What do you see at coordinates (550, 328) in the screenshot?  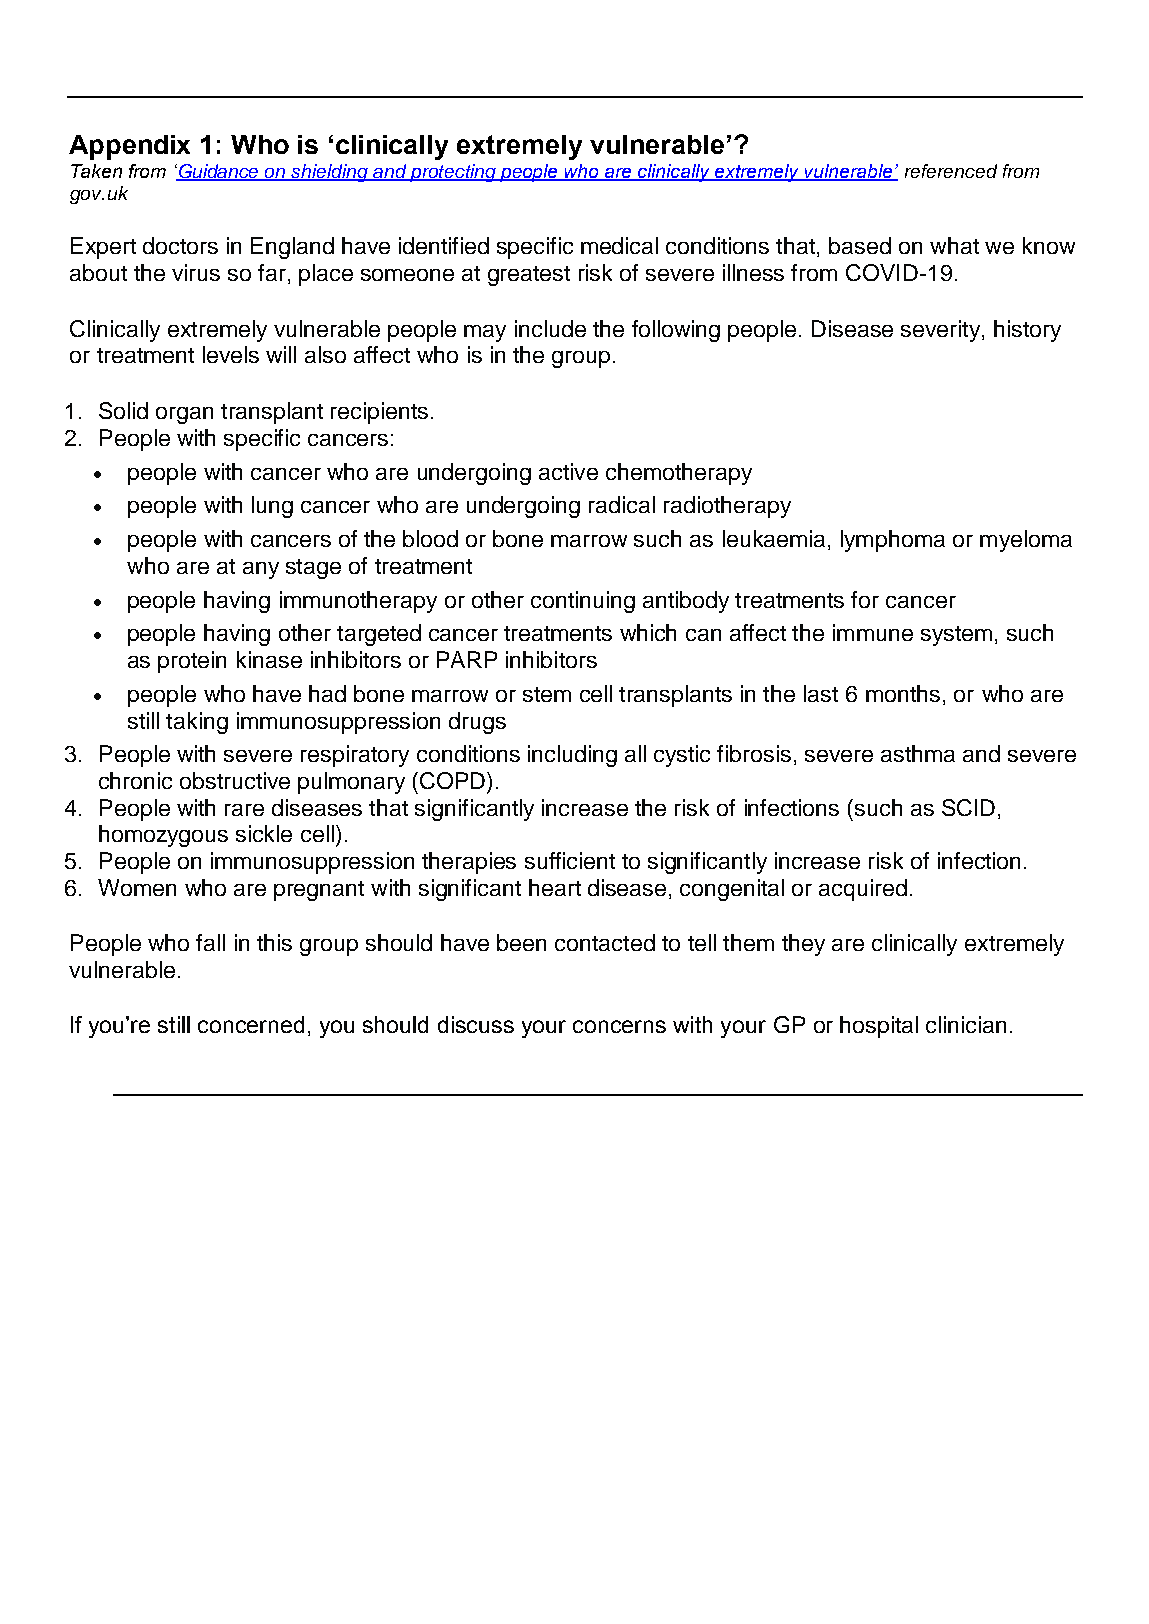 I see `include` at bounding box center [550, 328].
